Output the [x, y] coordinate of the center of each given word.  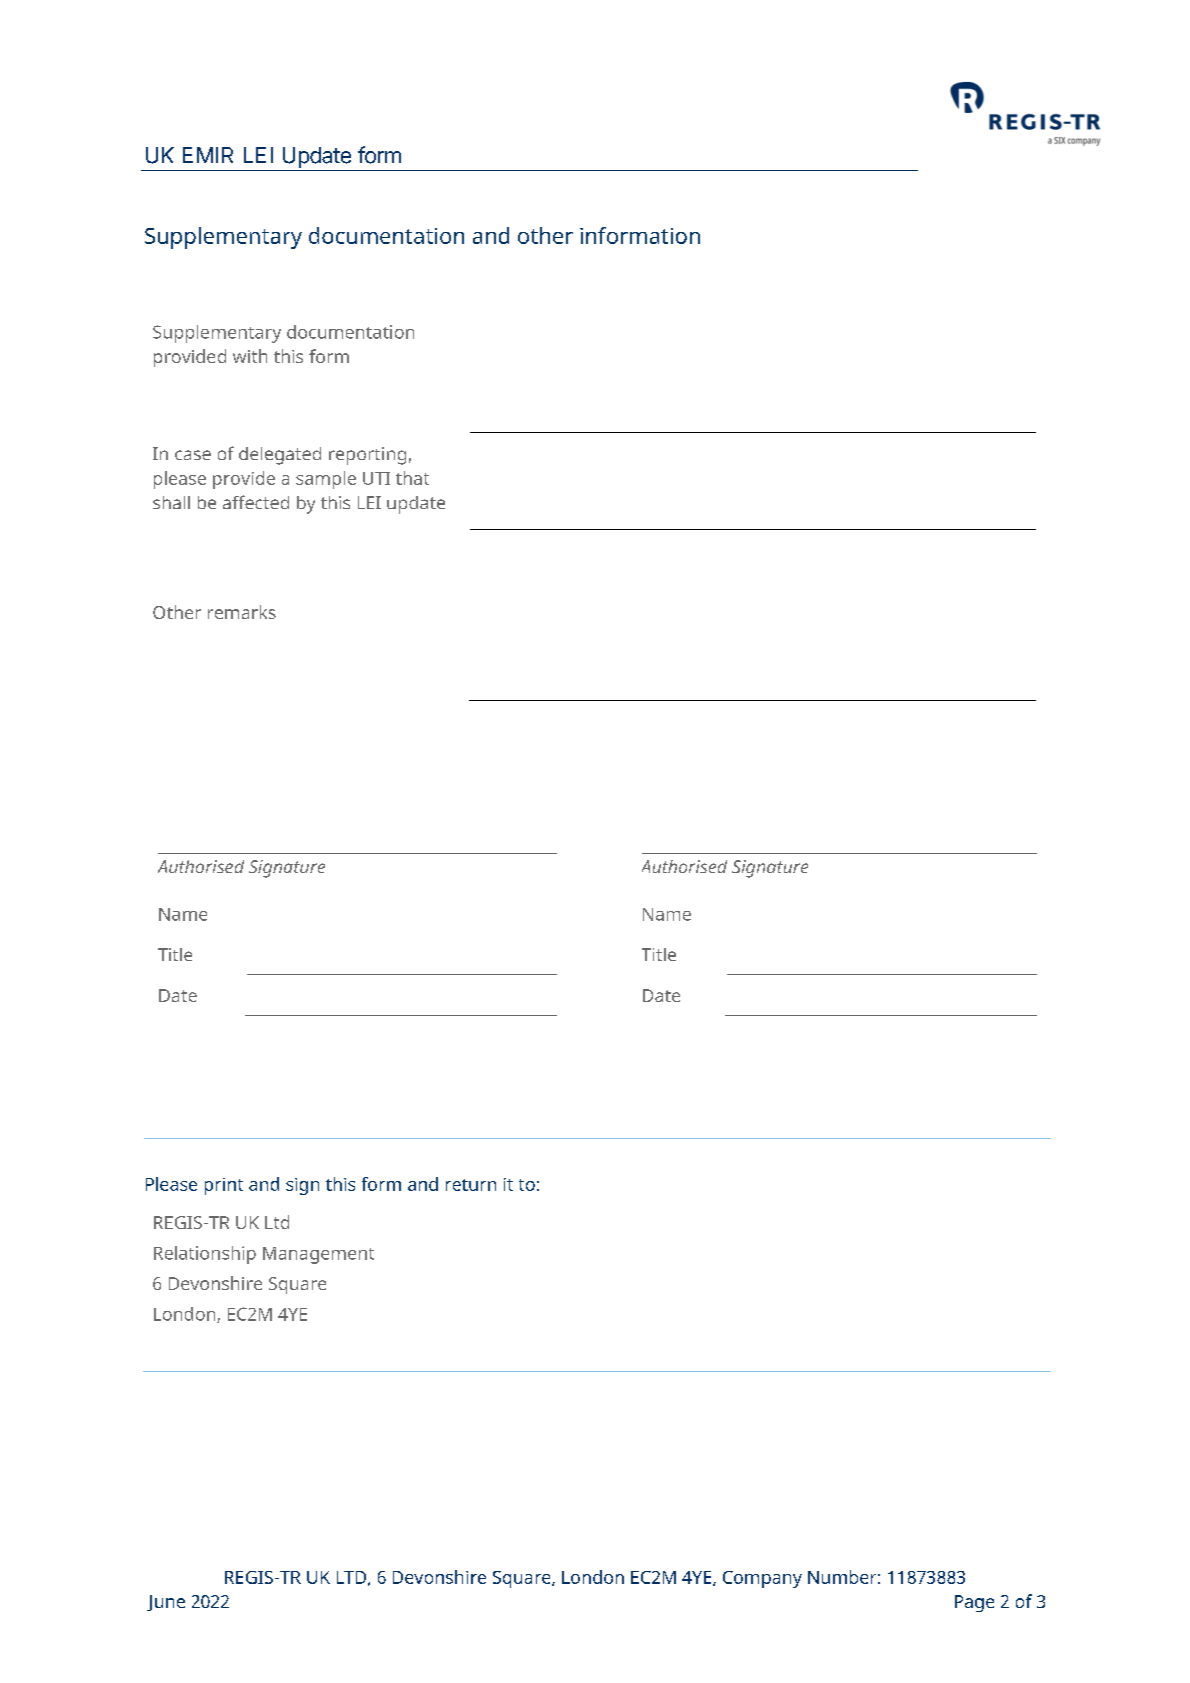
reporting [367, 456]
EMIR [208, 155]
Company [762, 1579]
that [412, 478]
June [166, 1603]
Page [974, 1603]
